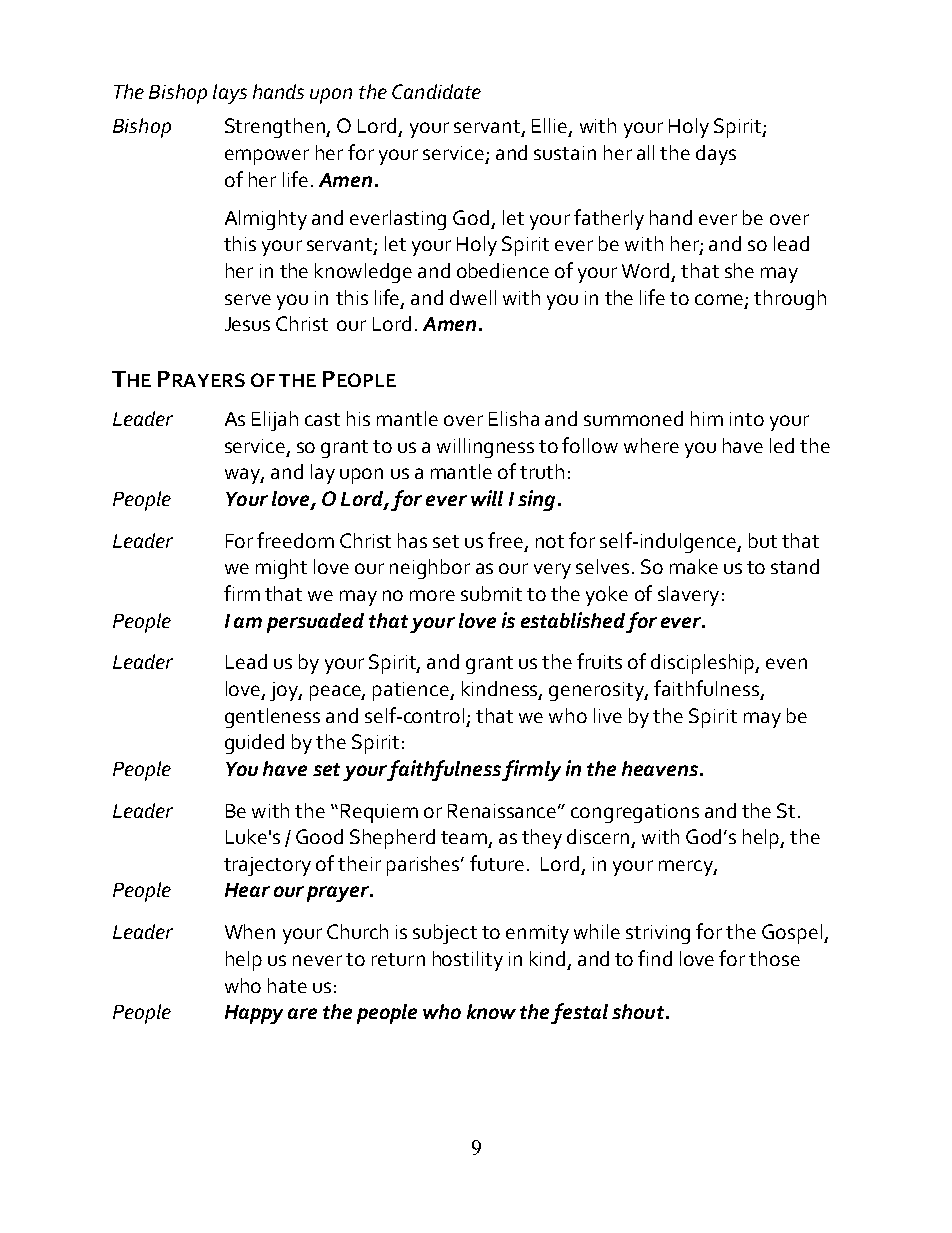 This document has height=1233, width=952. I want to click on days, so click(716, 155).
